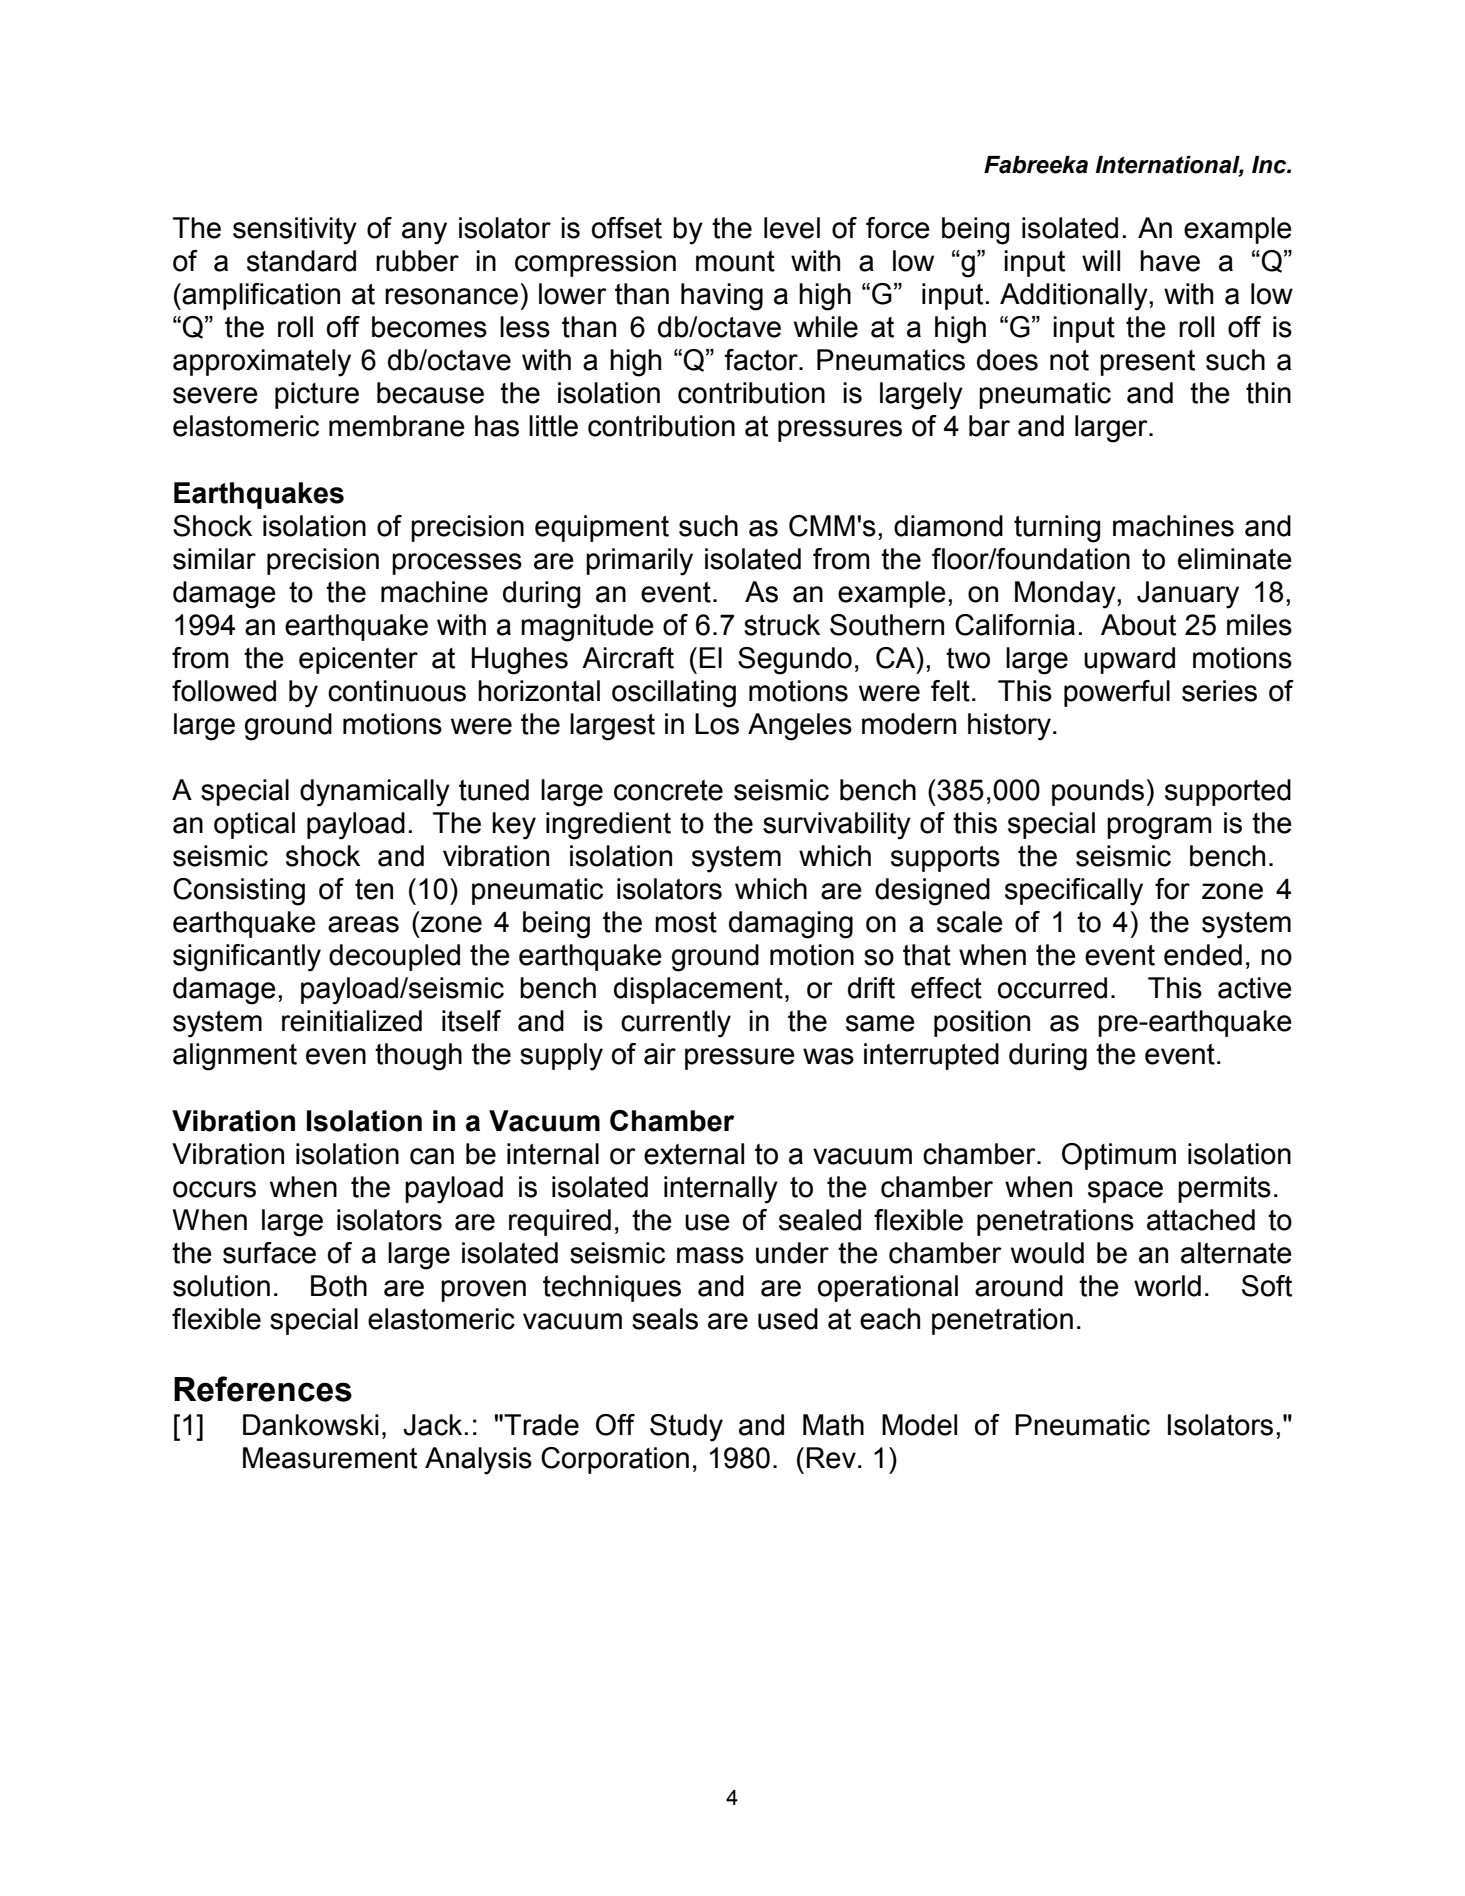 This screenshot has width=1465, height=1896. What do you see at coordinates (1159, 828) in the screenshot?
I see `program` at bounding box center [1159, 828].
